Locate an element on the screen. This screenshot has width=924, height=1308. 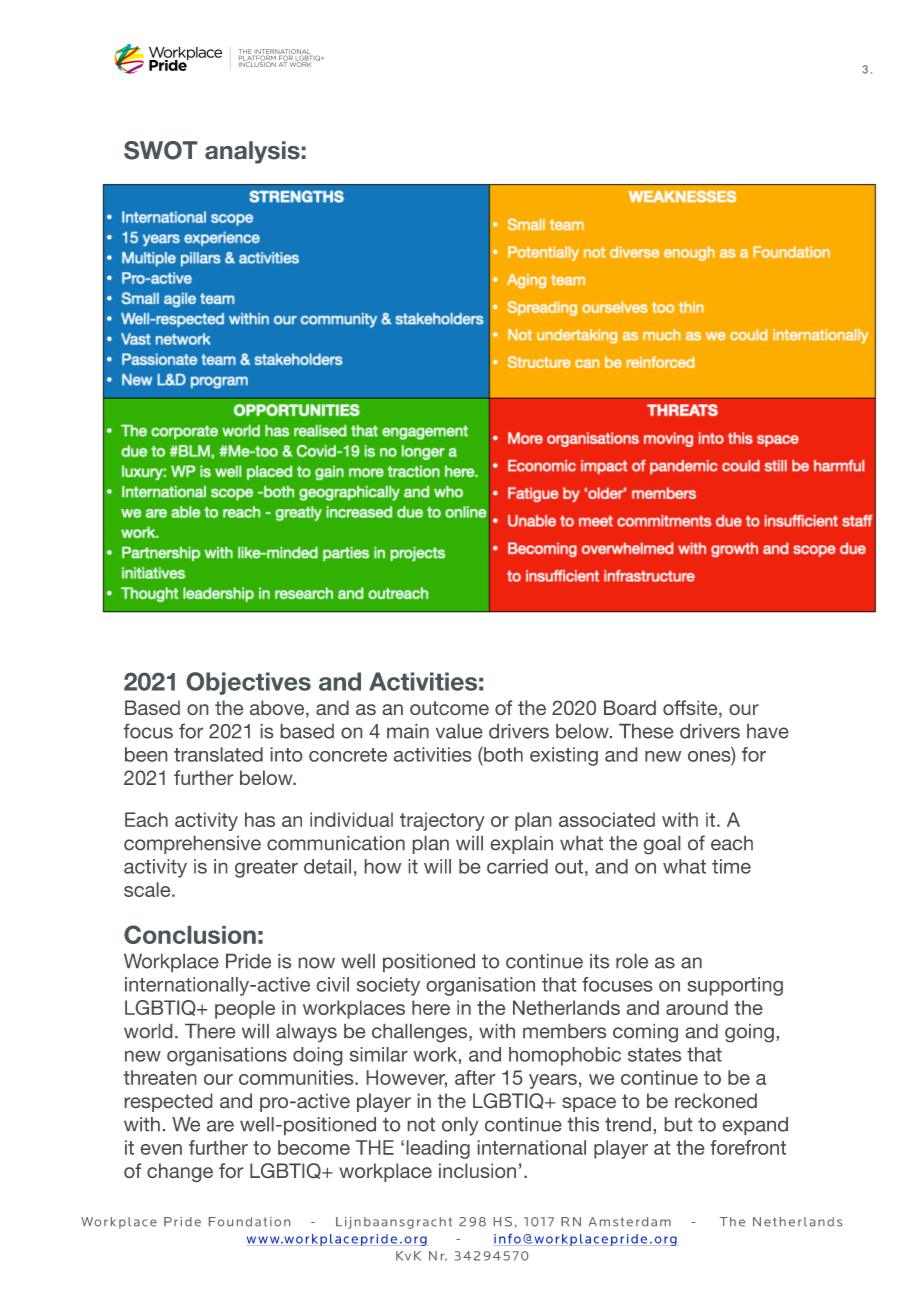
are is located at coordinates (220, 1126).
